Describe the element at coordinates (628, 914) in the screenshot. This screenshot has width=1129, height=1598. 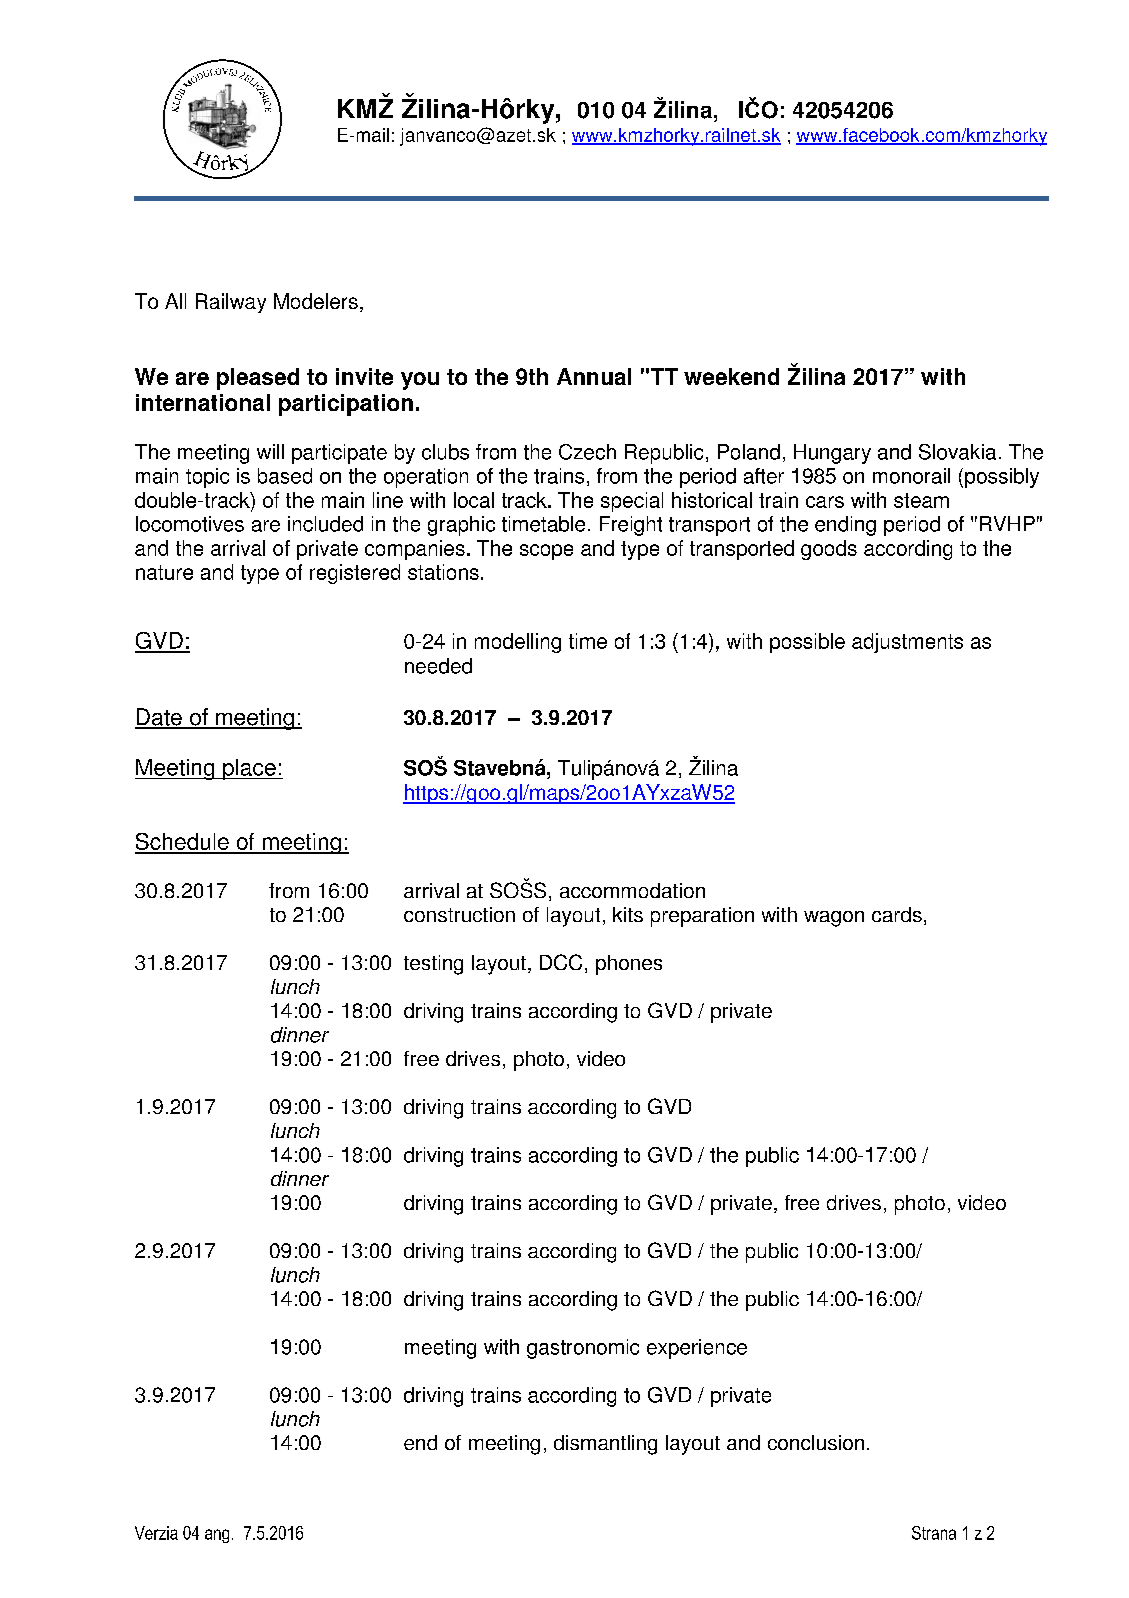
I see `kits` at that location.
